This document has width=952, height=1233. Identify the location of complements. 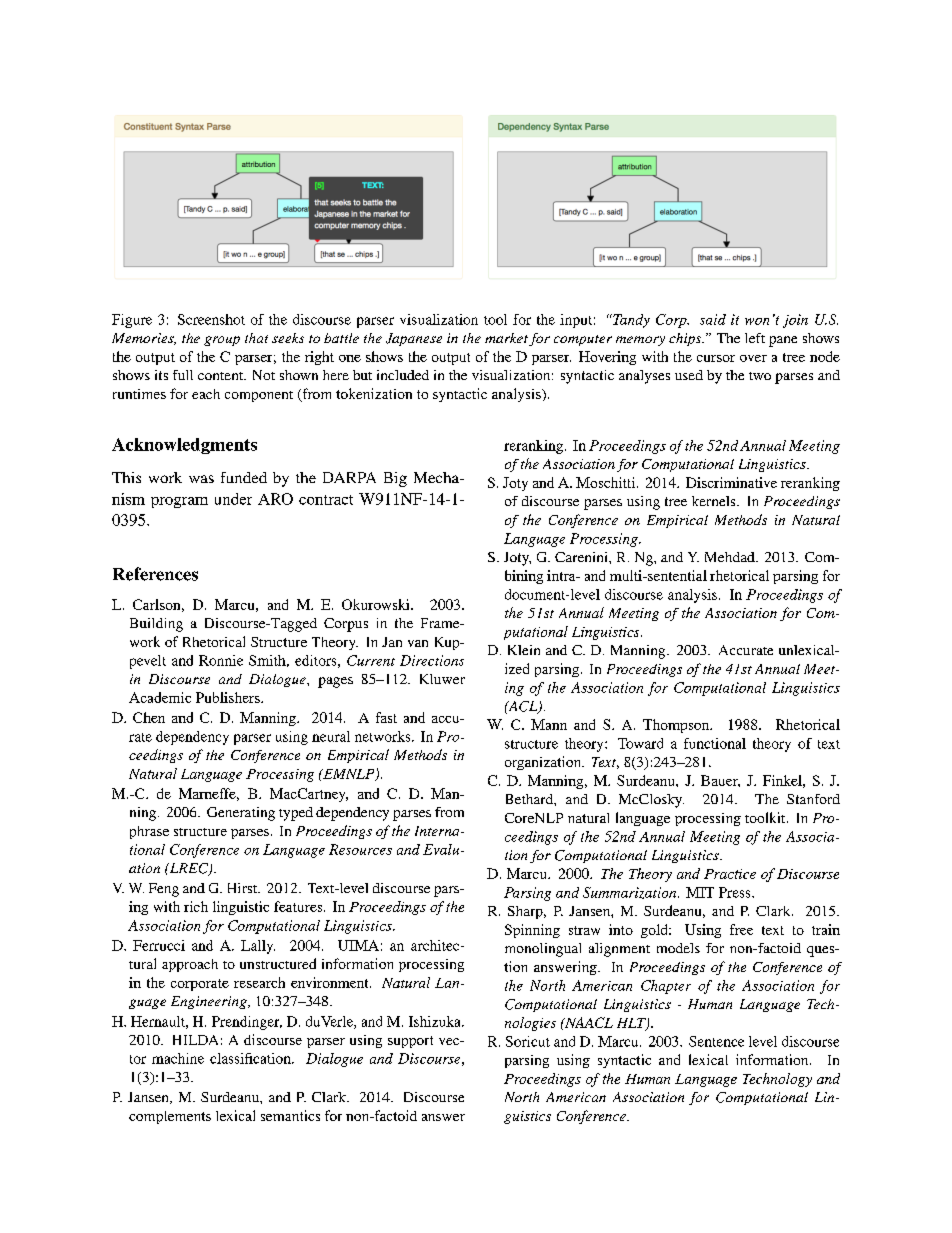
(170, 1117).
